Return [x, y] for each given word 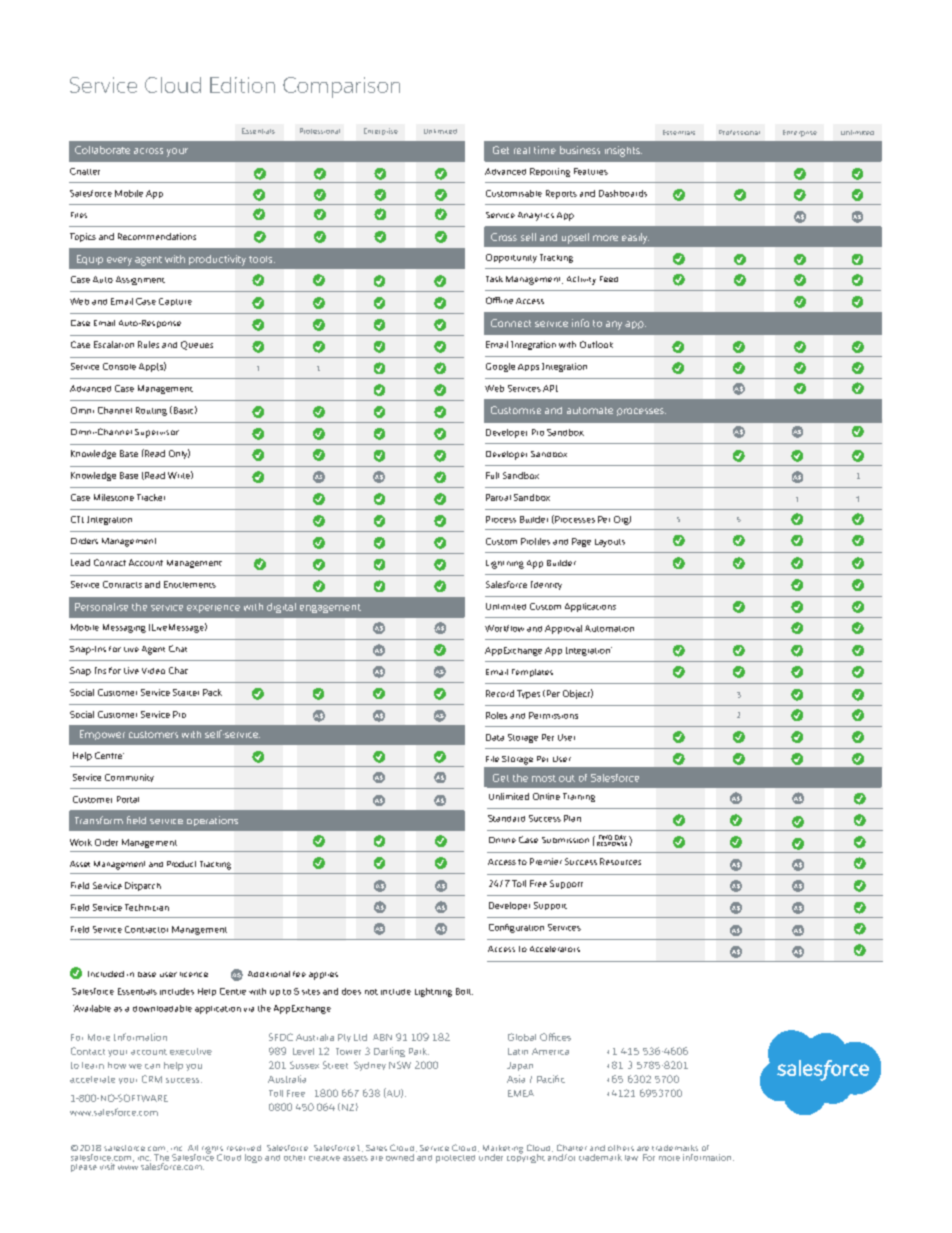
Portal [128, 799]
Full [492, 475]
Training [579, 797]
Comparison [341, 87]
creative [324, 1158]
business [580, 150]
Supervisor [157, 433]
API [550, 388]
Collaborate [102, 150]
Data [495, 737]
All [193, 1148]
